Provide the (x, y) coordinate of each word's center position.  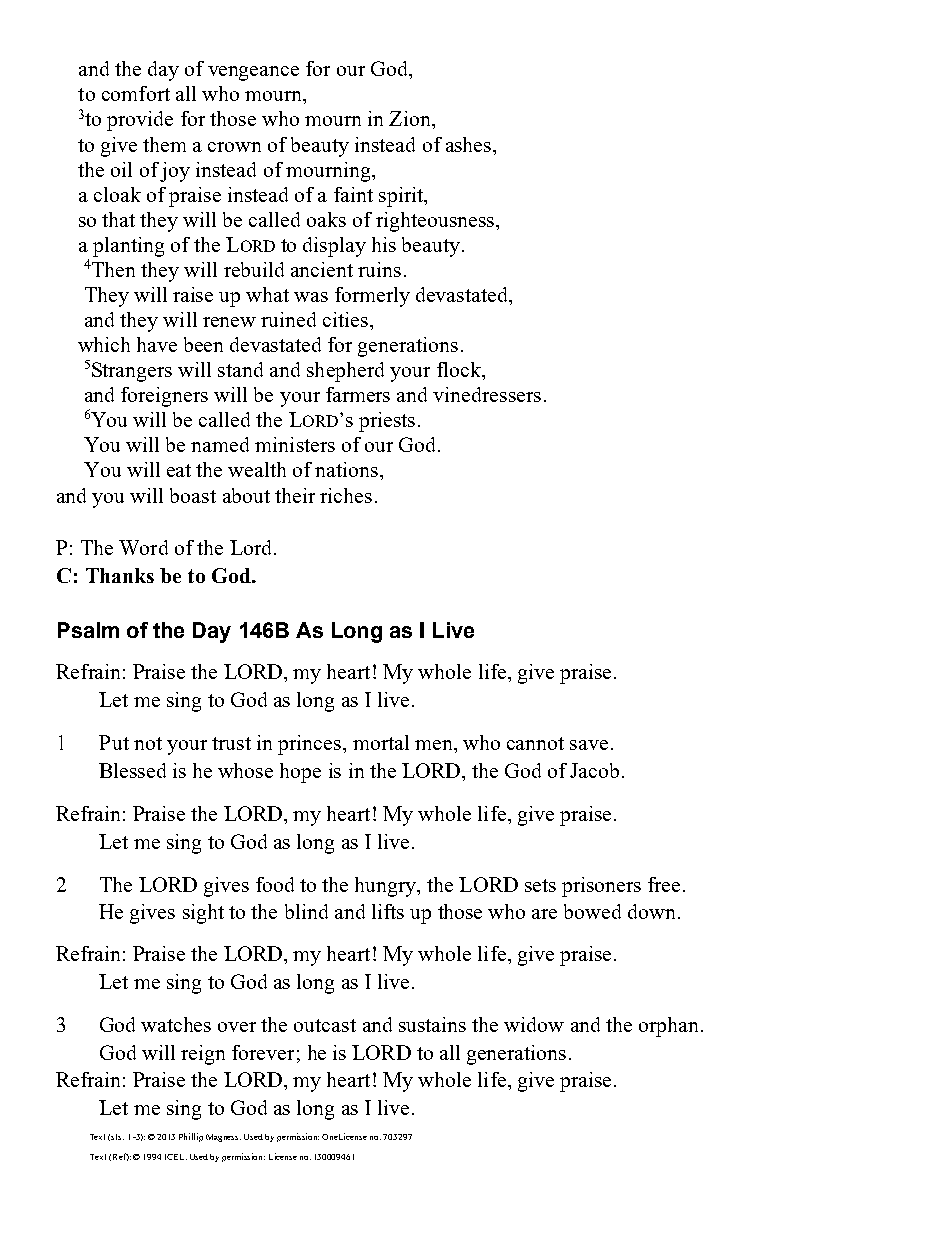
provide (140, 121)
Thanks (120, 575)
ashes (470, 144)
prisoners (601, 887)
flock (460, 369)
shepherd (345, 372)
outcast (325, 1025)
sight (203, 914)
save (589, 745)
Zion (411, 118)
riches (346, 495)
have (157, 344)
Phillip (191, 1137)
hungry (387, 887)
